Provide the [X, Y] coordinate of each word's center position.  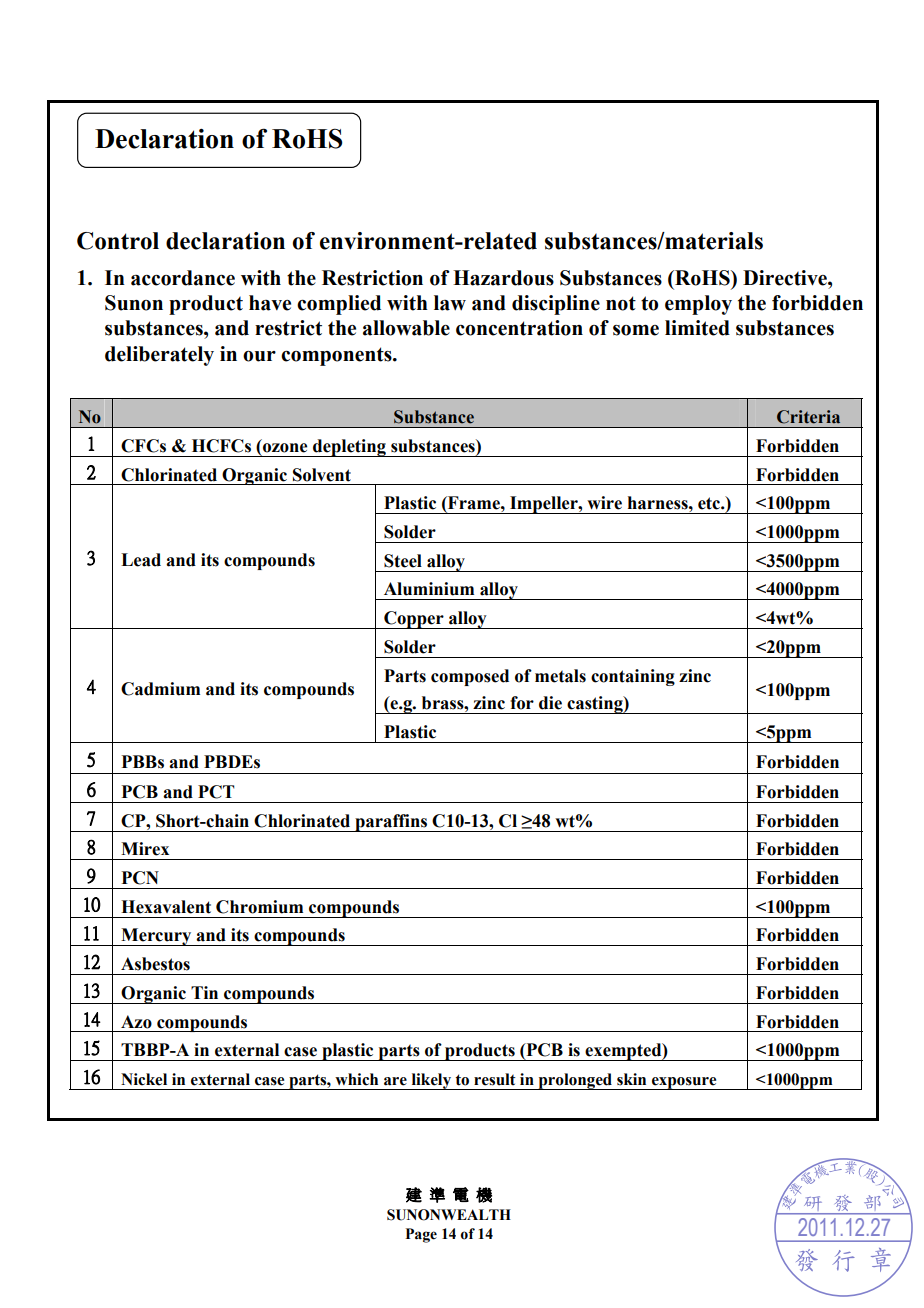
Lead [141, 560]
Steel [403, 561]
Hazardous [503, 278]
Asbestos [155, 964]
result [495, 1079]
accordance [183, 278]
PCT [216, 792]
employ [698, 305]
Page [421, 1235]
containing [633, 677]
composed [470, 677]
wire [604, 503]
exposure [684, 1083]
